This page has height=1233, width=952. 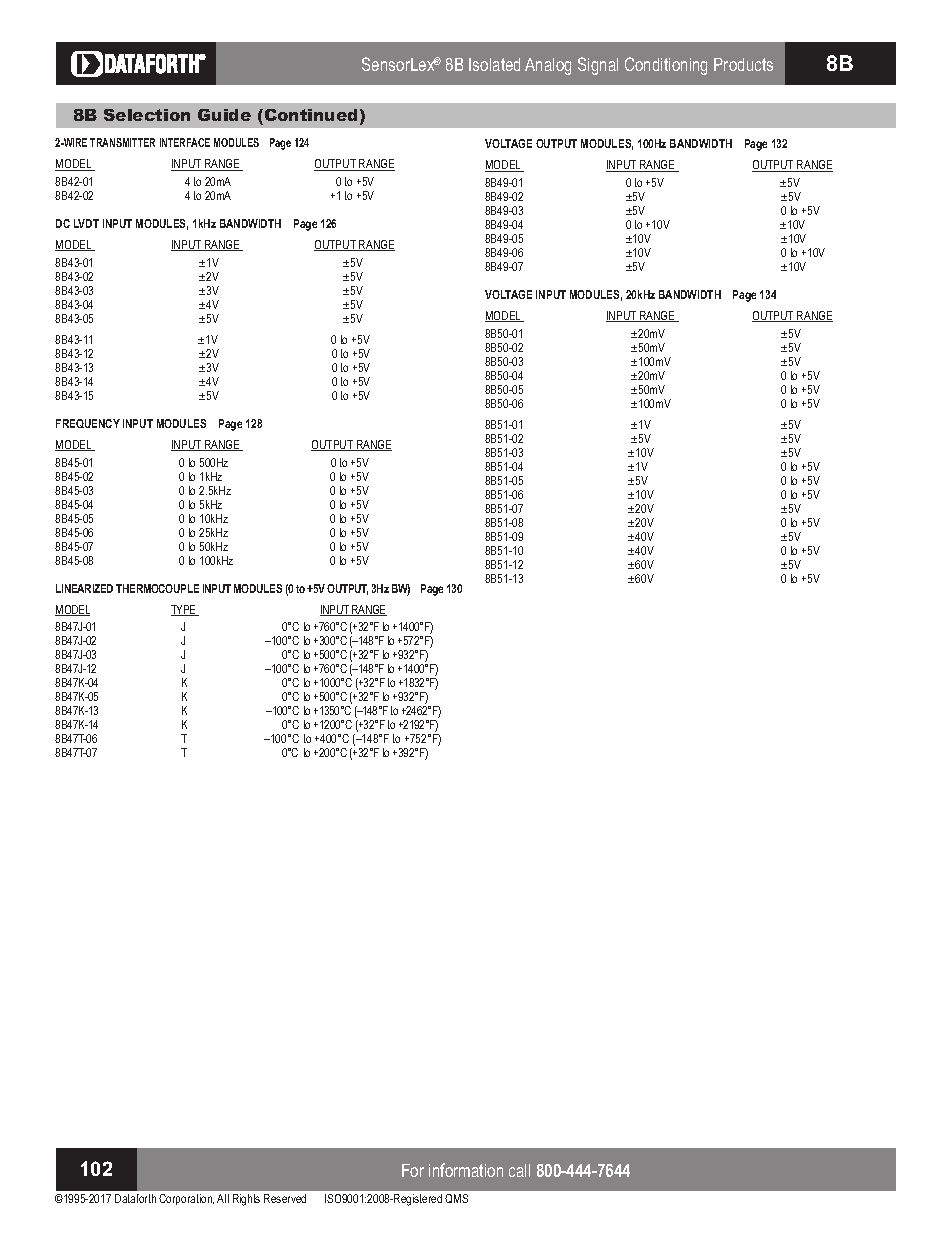 I want to click on TRANSMITTER, so click(x=122, y=142).
